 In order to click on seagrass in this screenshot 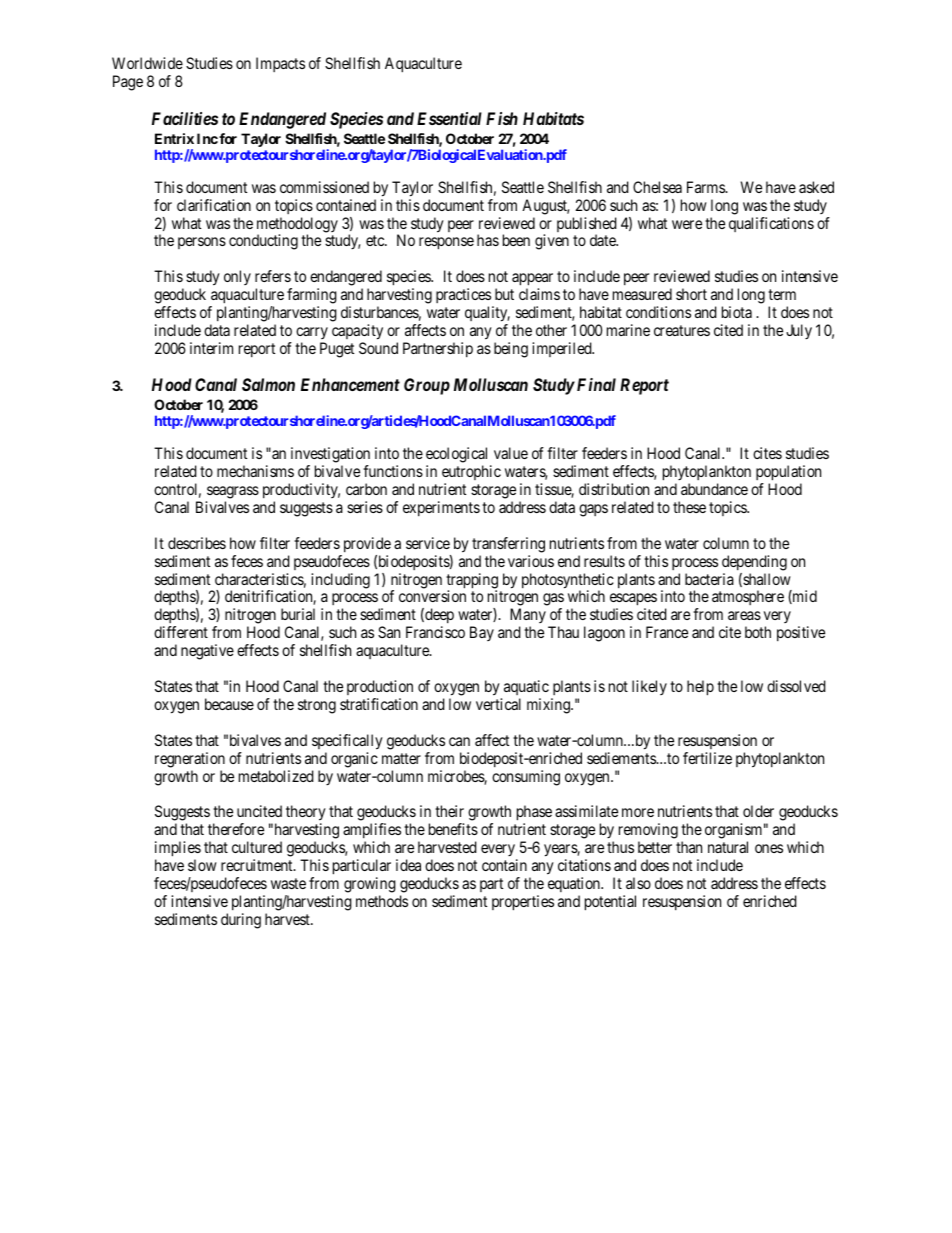, I will do `click(233, 492)`.
